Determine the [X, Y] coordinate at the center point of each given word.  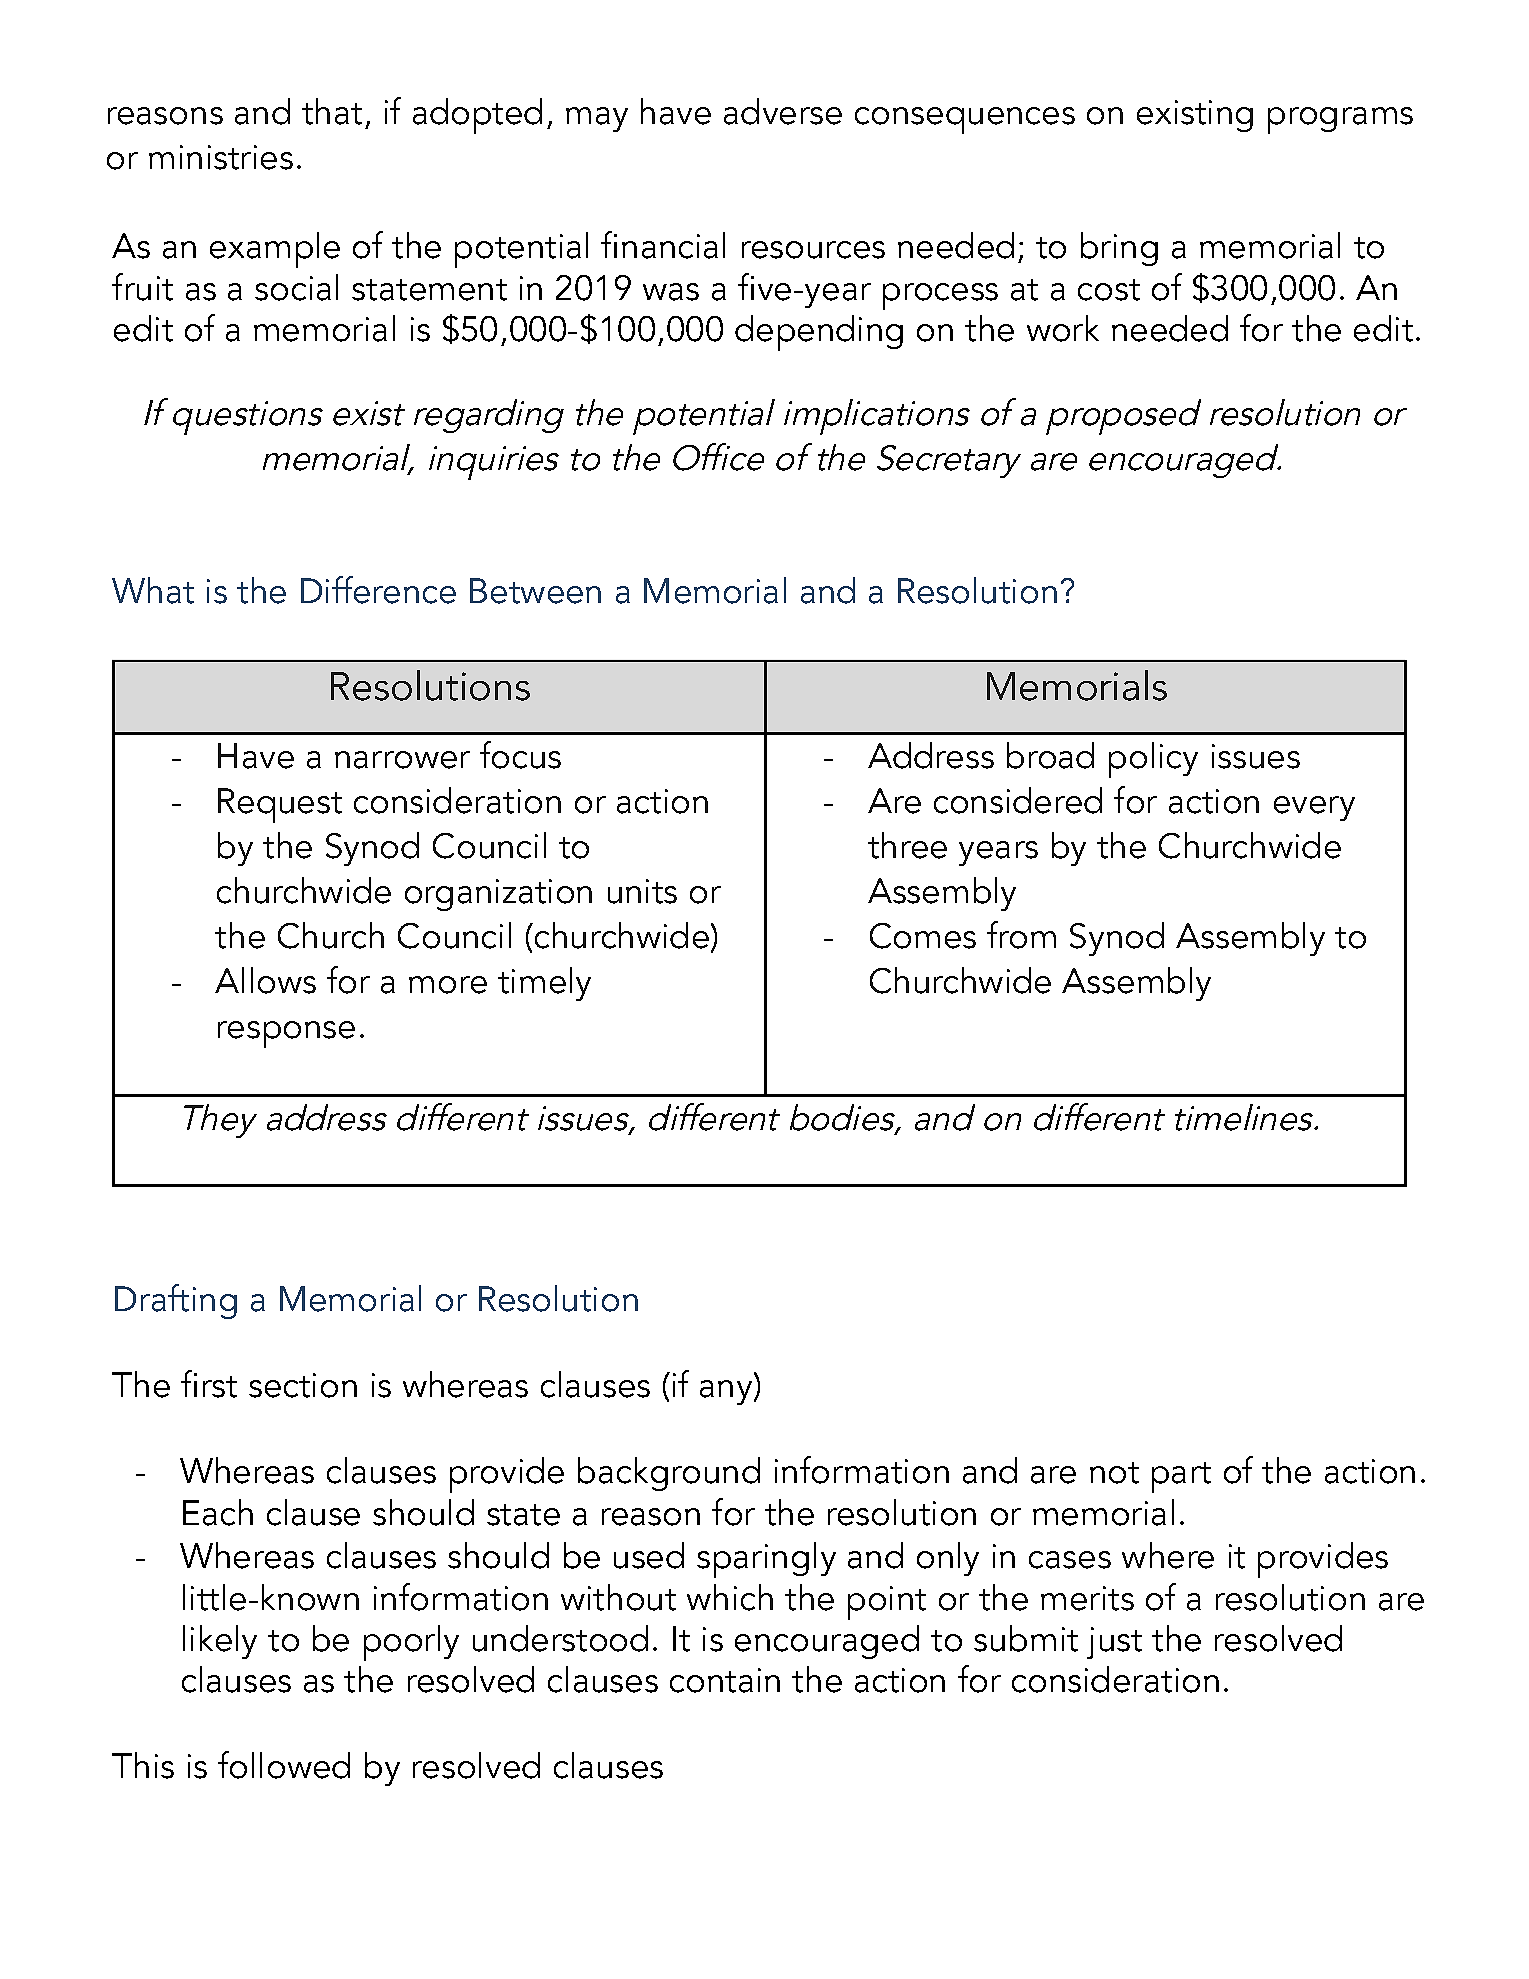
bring [1119, 249]
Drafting [176, 1301]
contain [725, 1680]
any [727, 1392]
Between [535, 591]
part [1181, 1477]
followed [284, 1765]
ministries [221, 157]
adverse [783, 111]
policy [1153, 760]
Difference [378, 590]
